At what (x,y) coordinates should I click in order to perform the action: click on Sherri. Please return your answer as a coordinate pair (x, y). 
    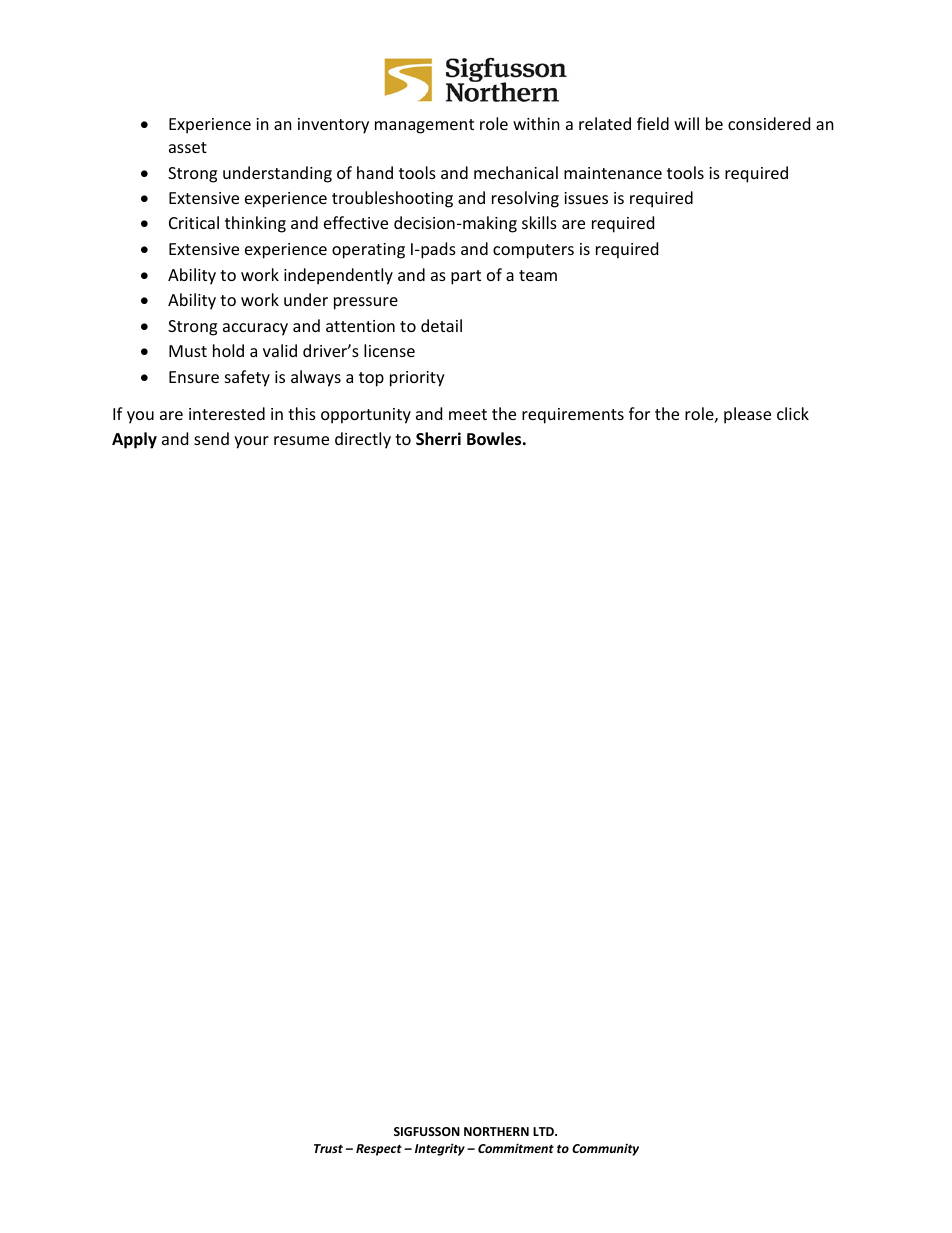
    Looking at the image, I should click on (438, 439).
